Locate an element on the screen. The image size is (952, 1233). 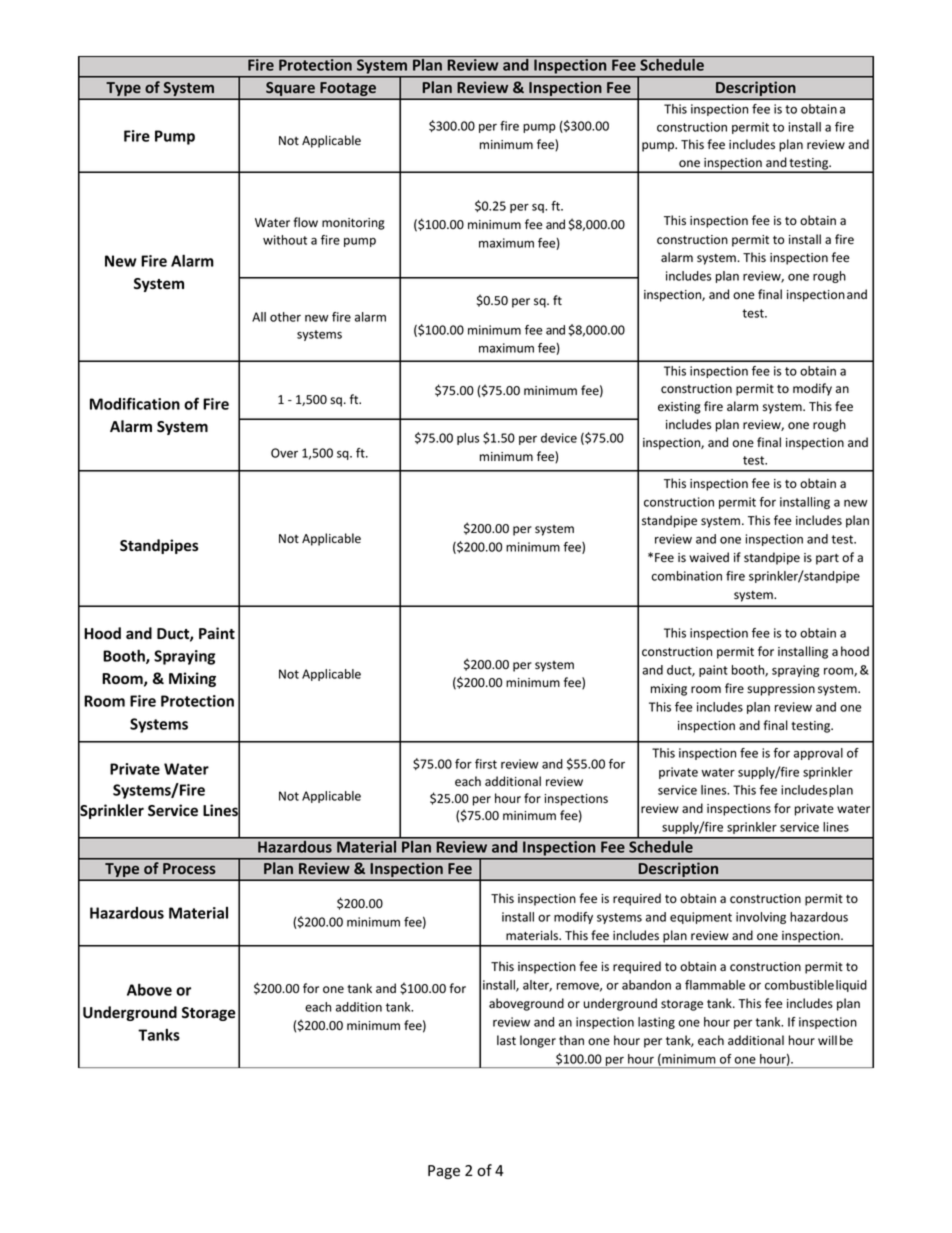
approval is located at coordinates (818, 754).
